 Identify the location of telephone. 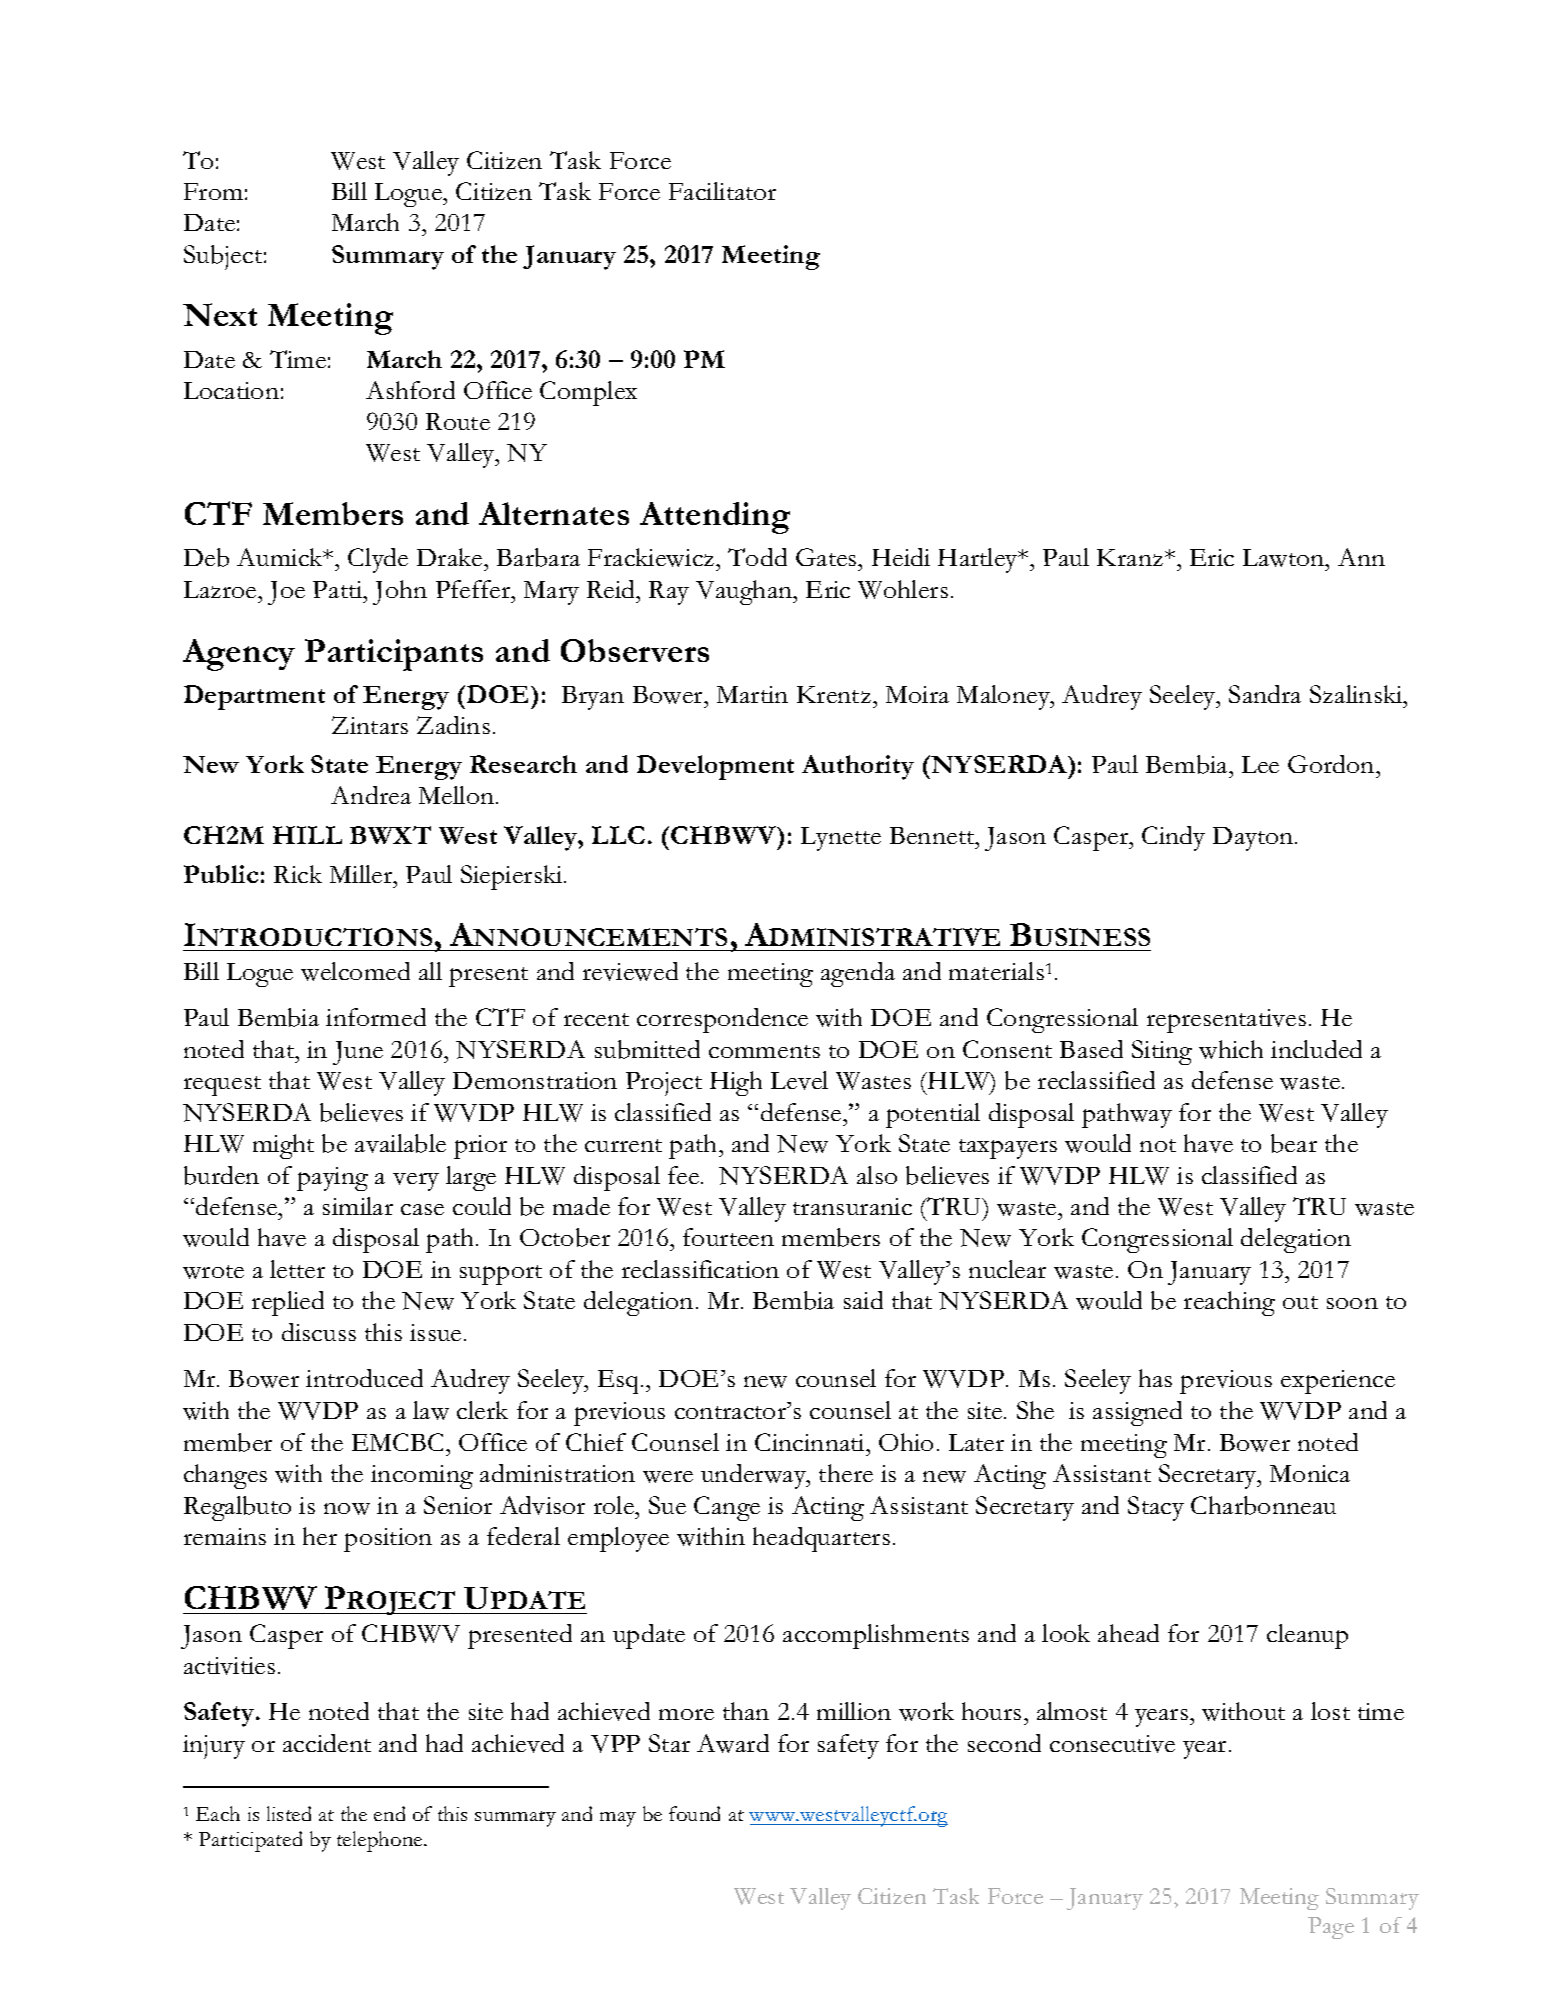
(381, 1841).
